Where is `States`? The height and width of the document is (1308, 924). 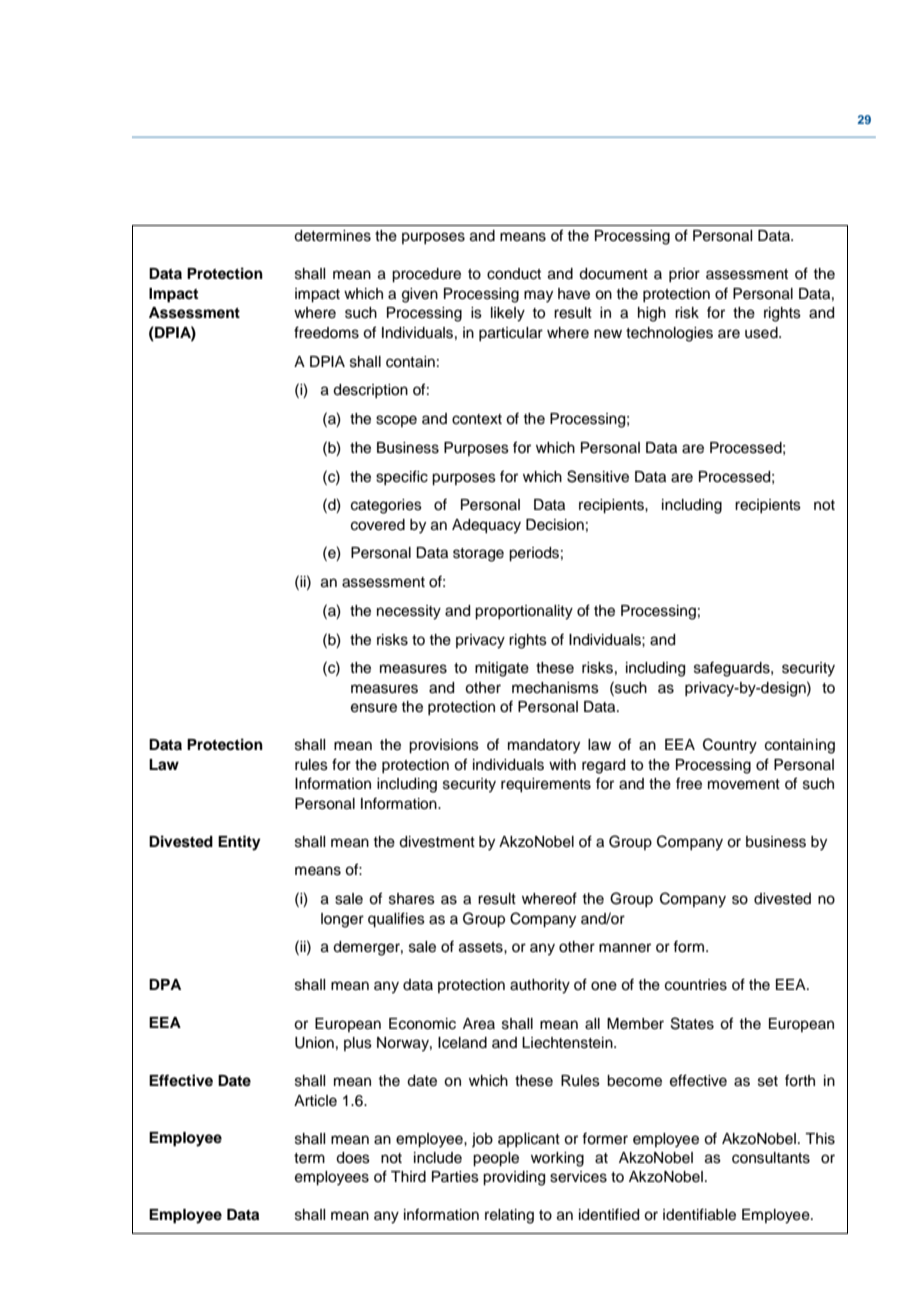
States is located at coordinates (692, 1023).
